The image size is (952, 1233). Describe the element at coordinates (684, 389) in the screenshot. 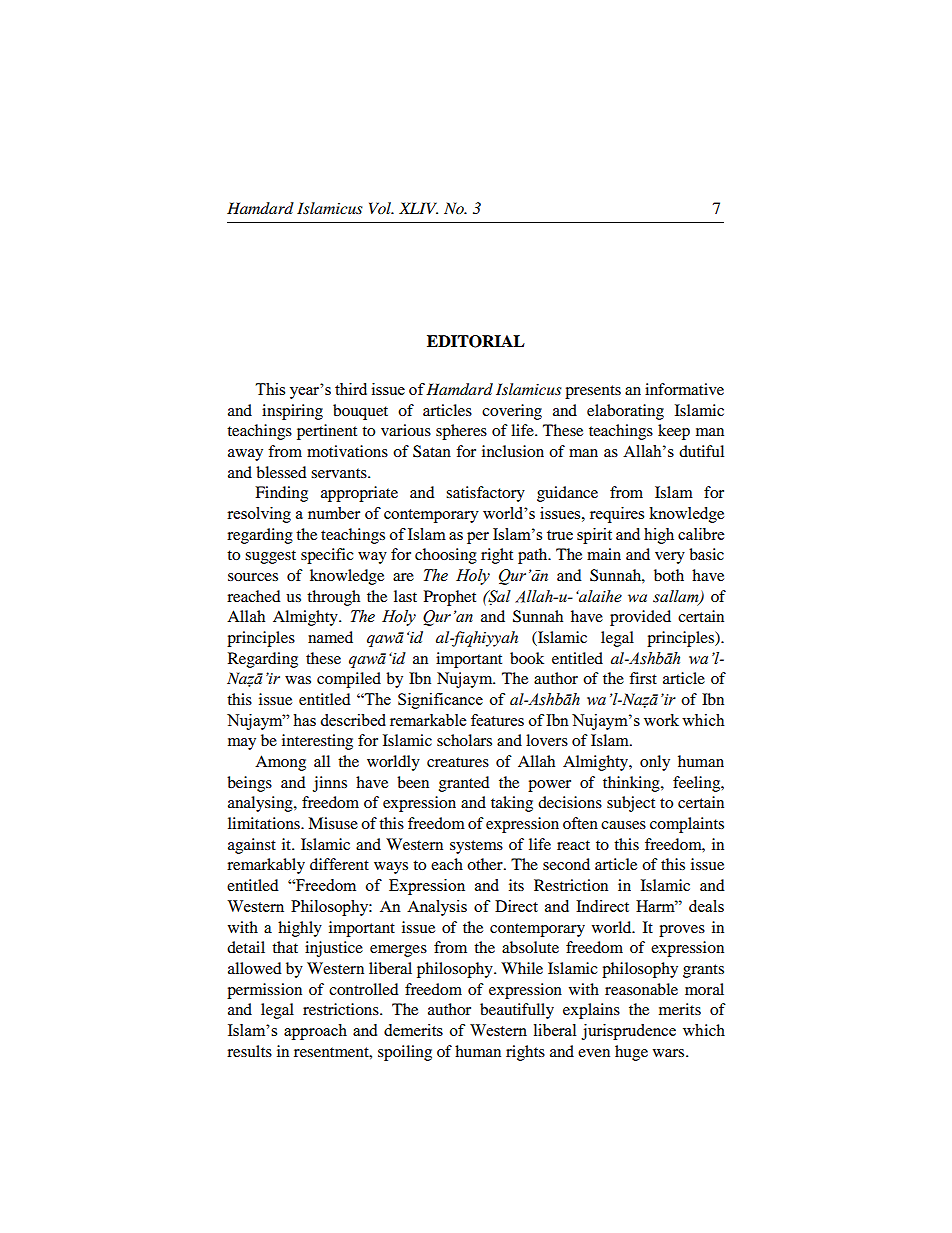

I see `informative` at that location.
